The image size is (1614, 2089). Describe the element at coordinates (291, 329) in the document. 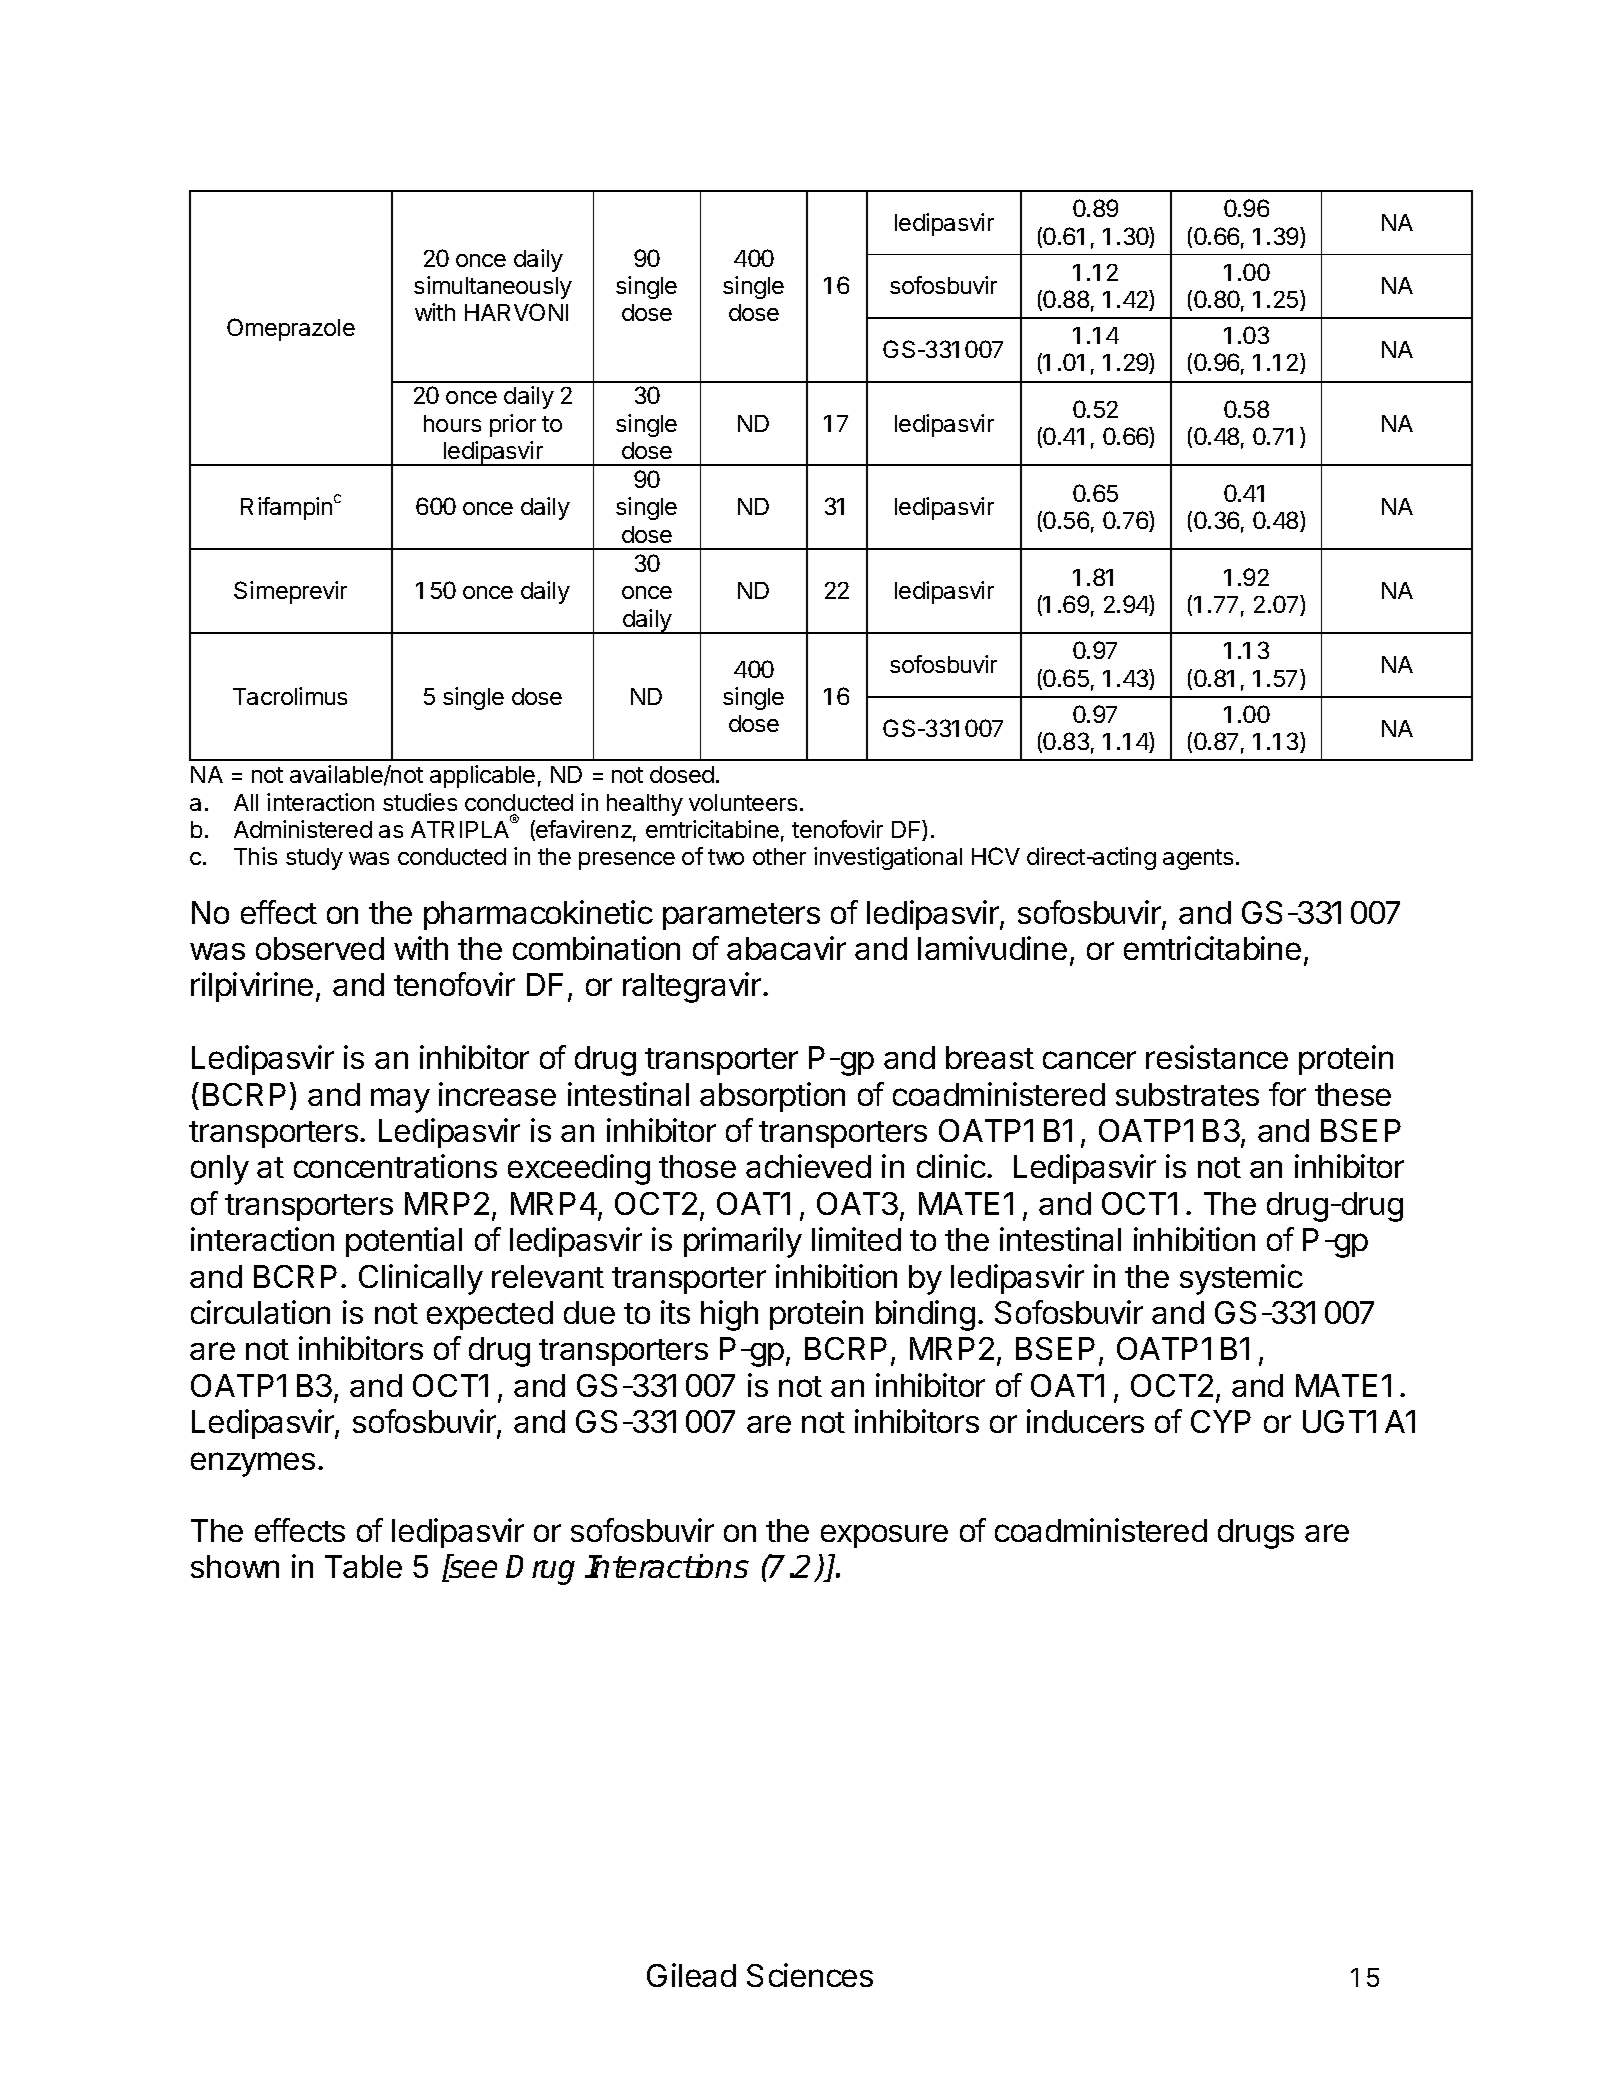

I see `Omeprazole` at that location.
